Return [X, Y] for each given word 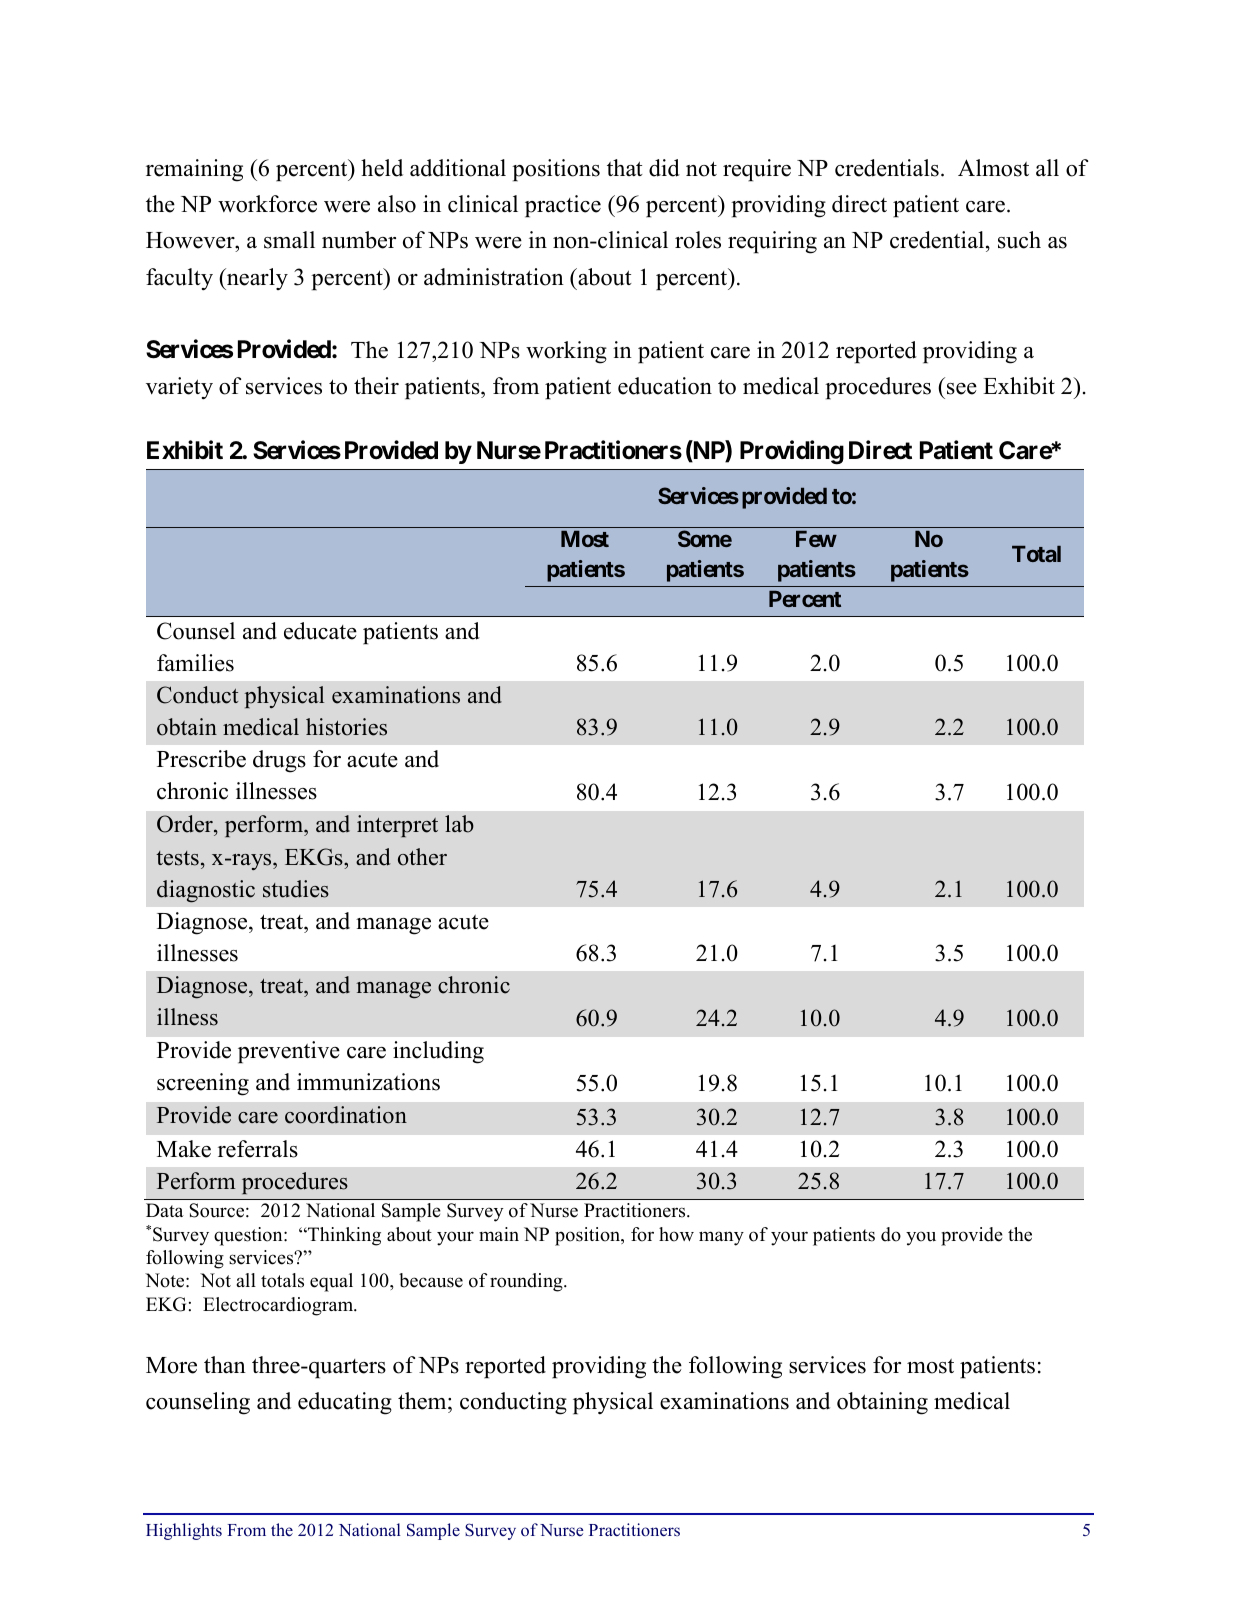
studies [296, 889]
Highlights [184, 1531]
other [422, 857]
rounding [527, 1282]
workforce [267, 204]
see [962, 389]
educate [320, 631]
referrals [258, 1149]
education [665, 386]
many [721, 1238]
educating [345, 1403]
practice [563, 206]
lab [459, 824]
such [1019, 240]
